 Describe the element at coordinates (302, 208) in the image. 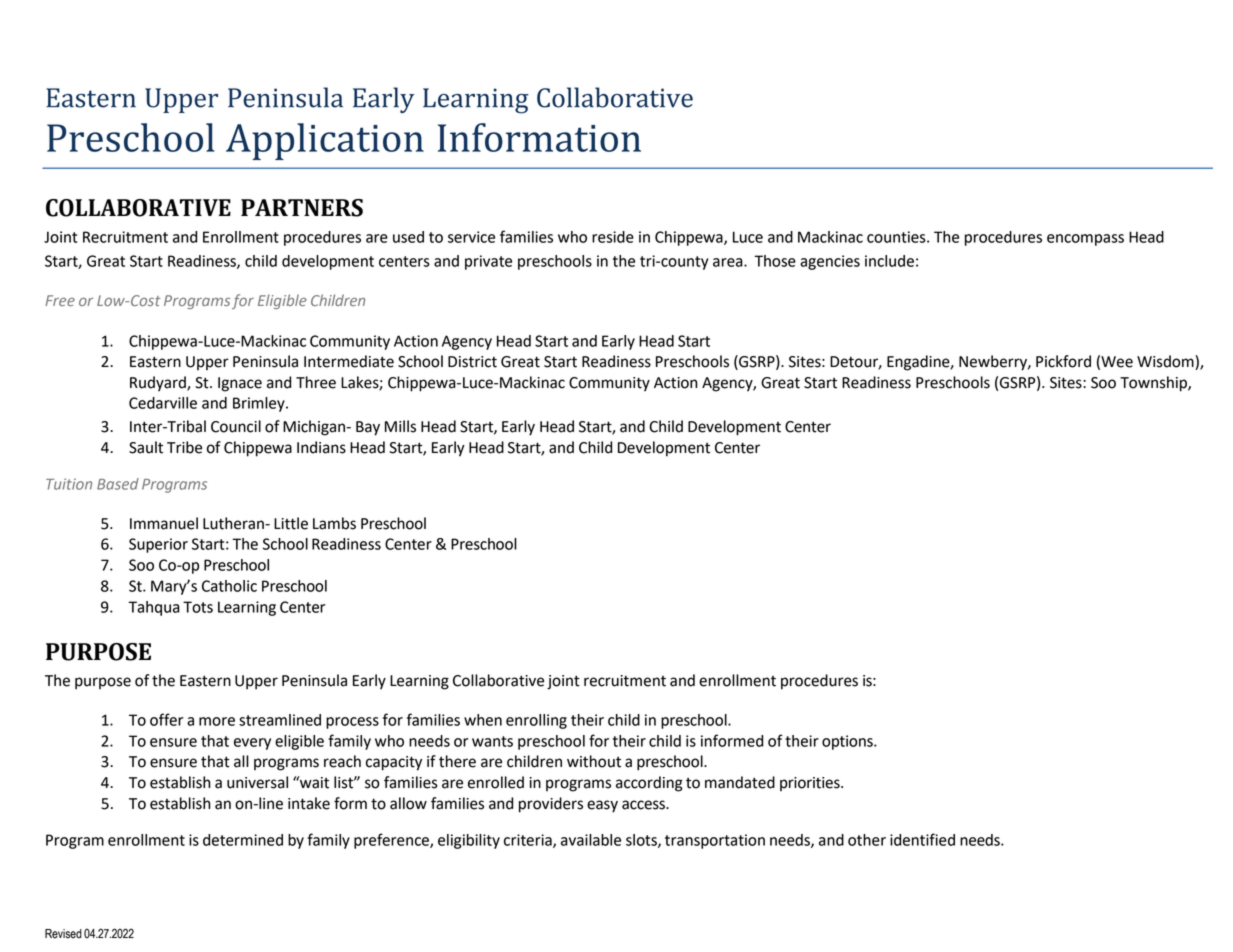

I see `PARTNERS` at that location.
